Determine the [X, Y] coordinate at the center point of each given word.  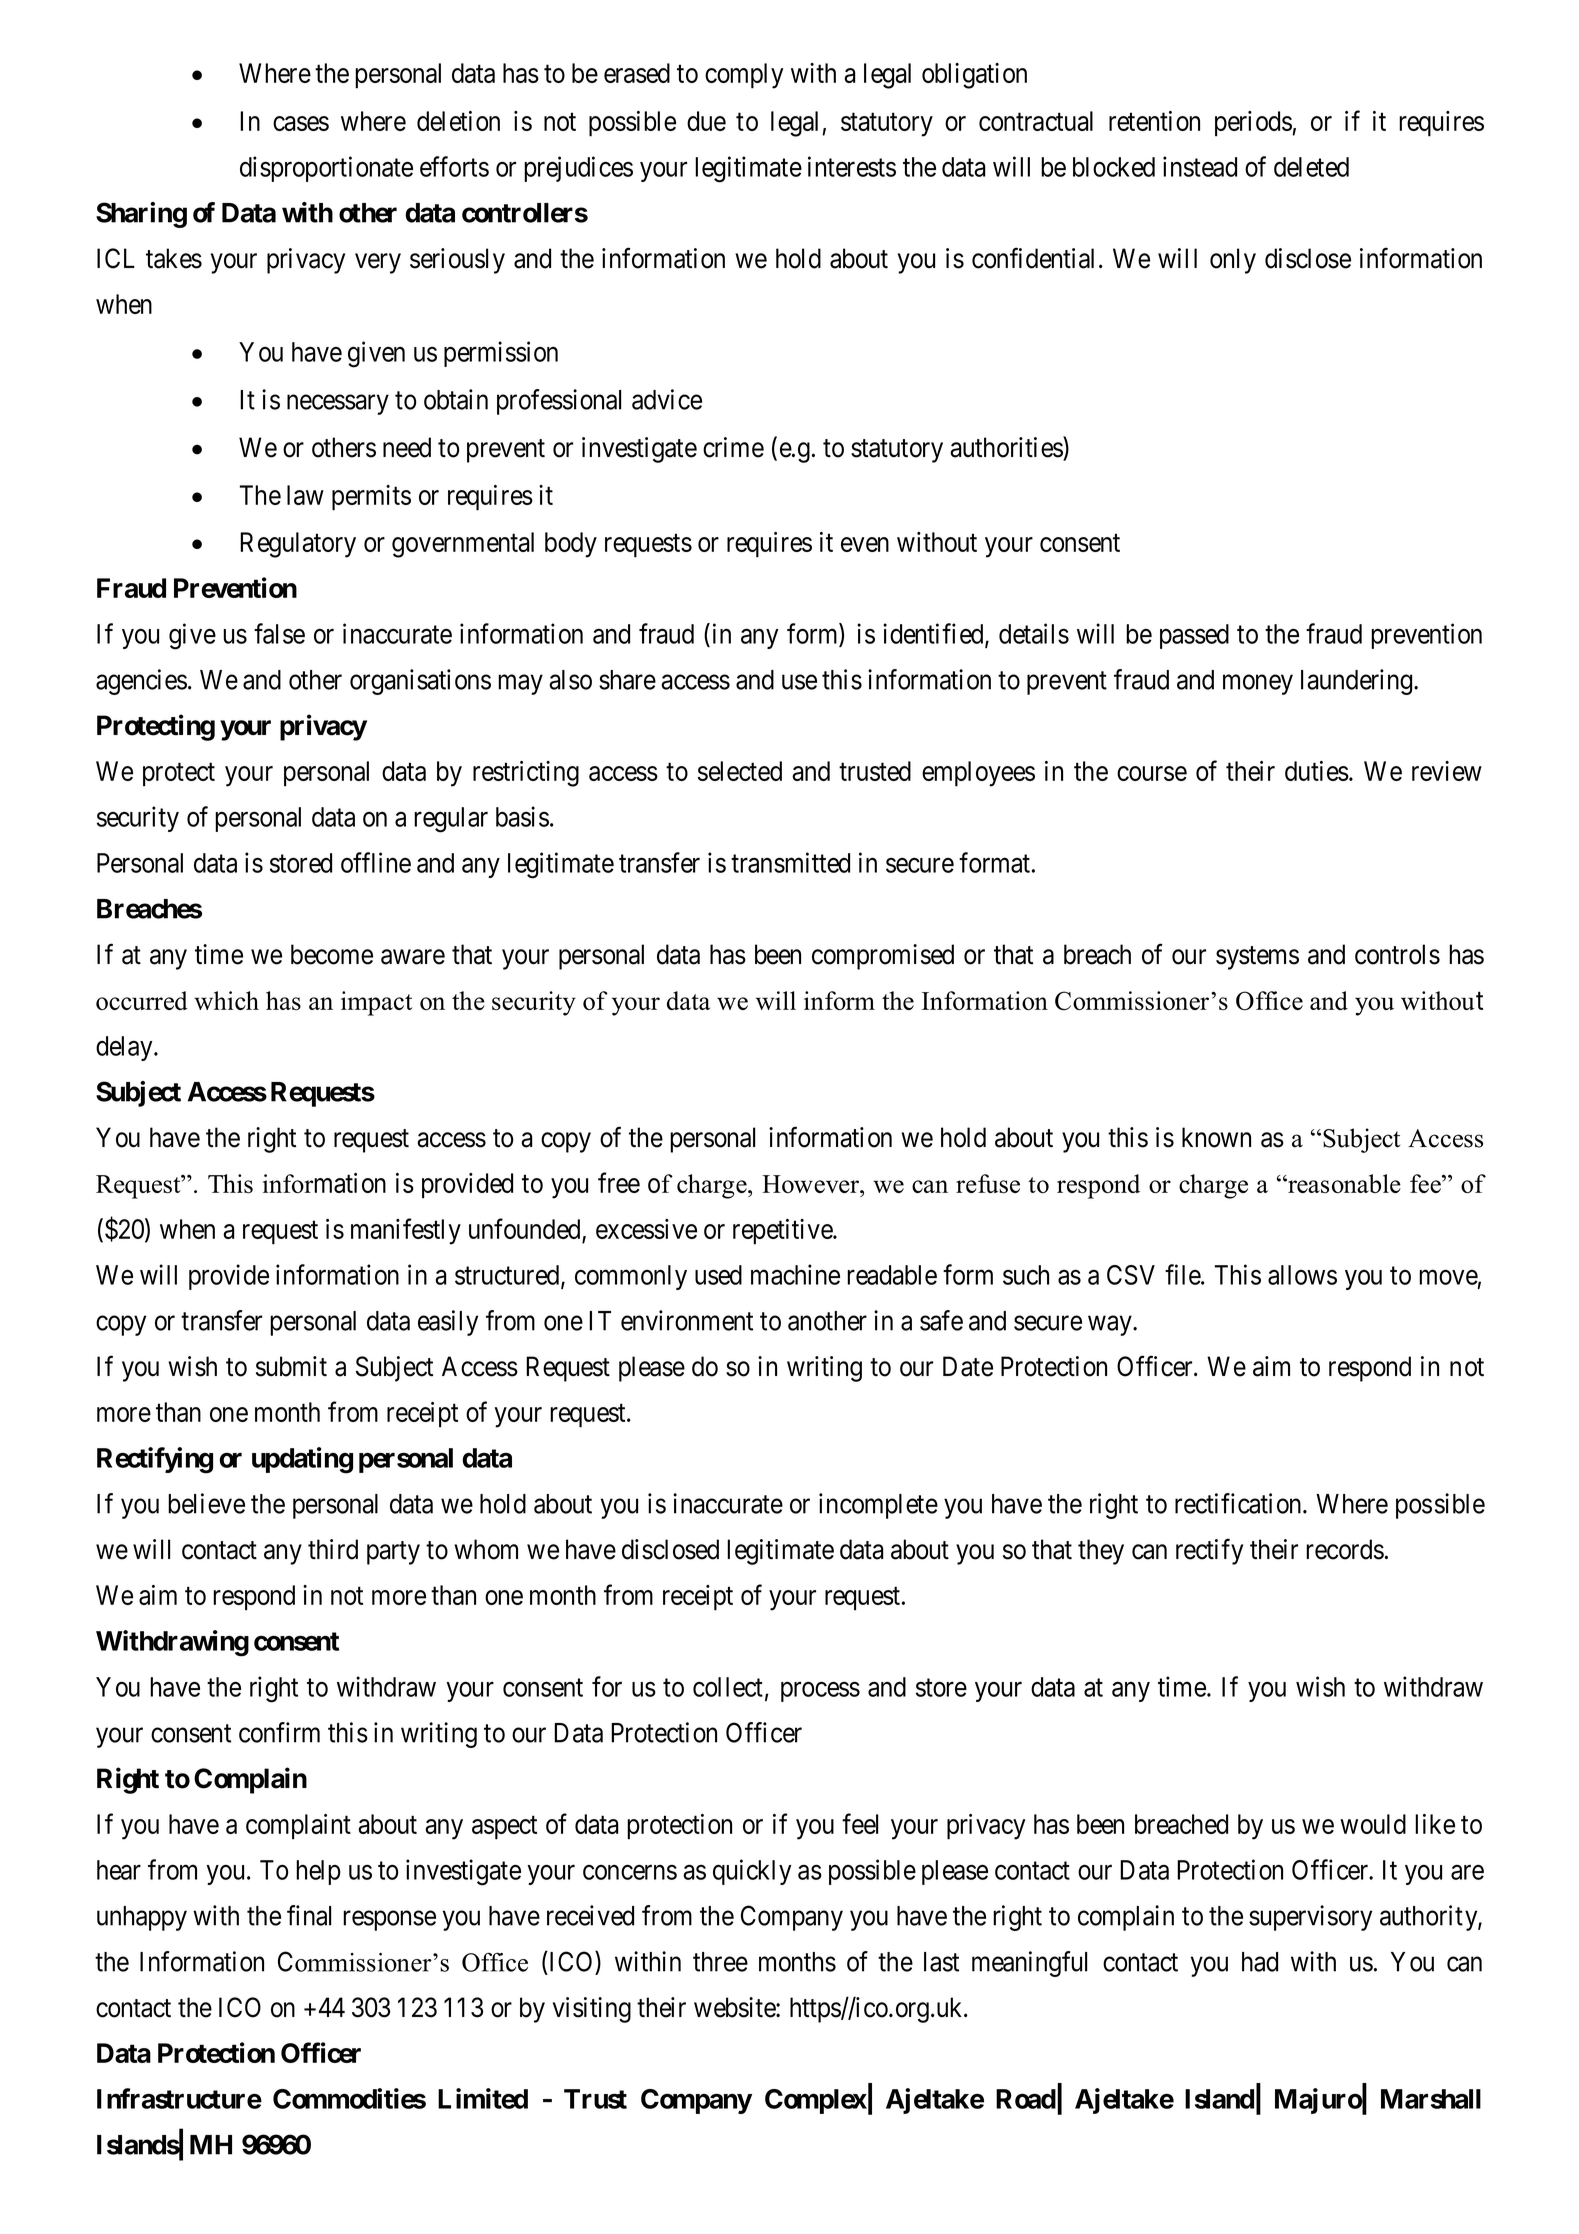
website [735, 2007]
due [706, 121]
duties [1317, 771]
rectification [1239, 1503]
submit [291, 1366]
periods [1253, 124]
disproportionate [326, 169]
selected [740, 771]
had [1260, 1962]
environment [687, 1320]
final [309, 1915]
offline [376, 862]
